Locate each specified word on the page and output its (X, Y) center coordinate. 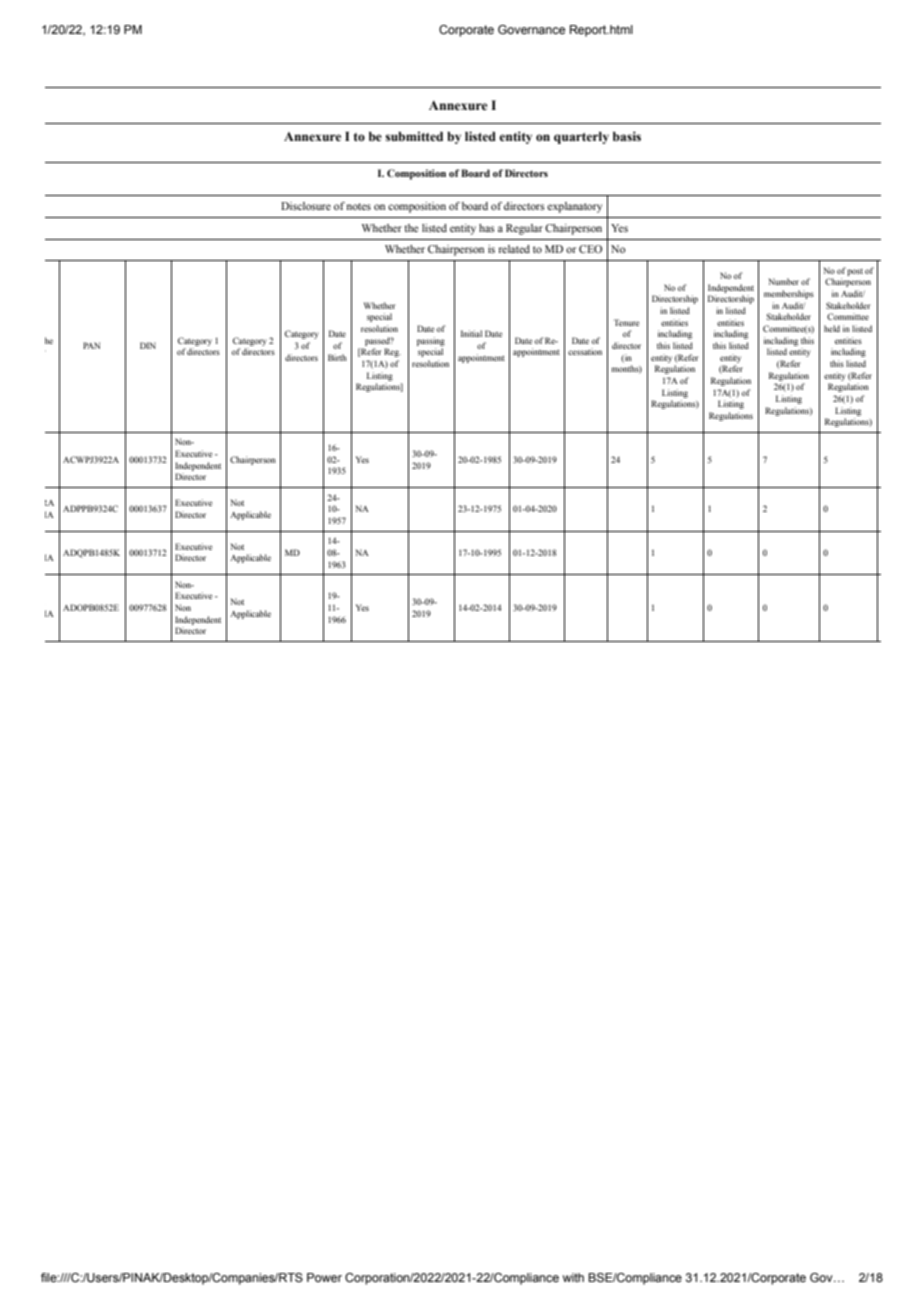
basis (627, 136)
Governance (531, 29)
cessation (585, 351)
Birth (337, 357)
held (832, 328)
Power (324, 1277)
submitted (414, 136)
